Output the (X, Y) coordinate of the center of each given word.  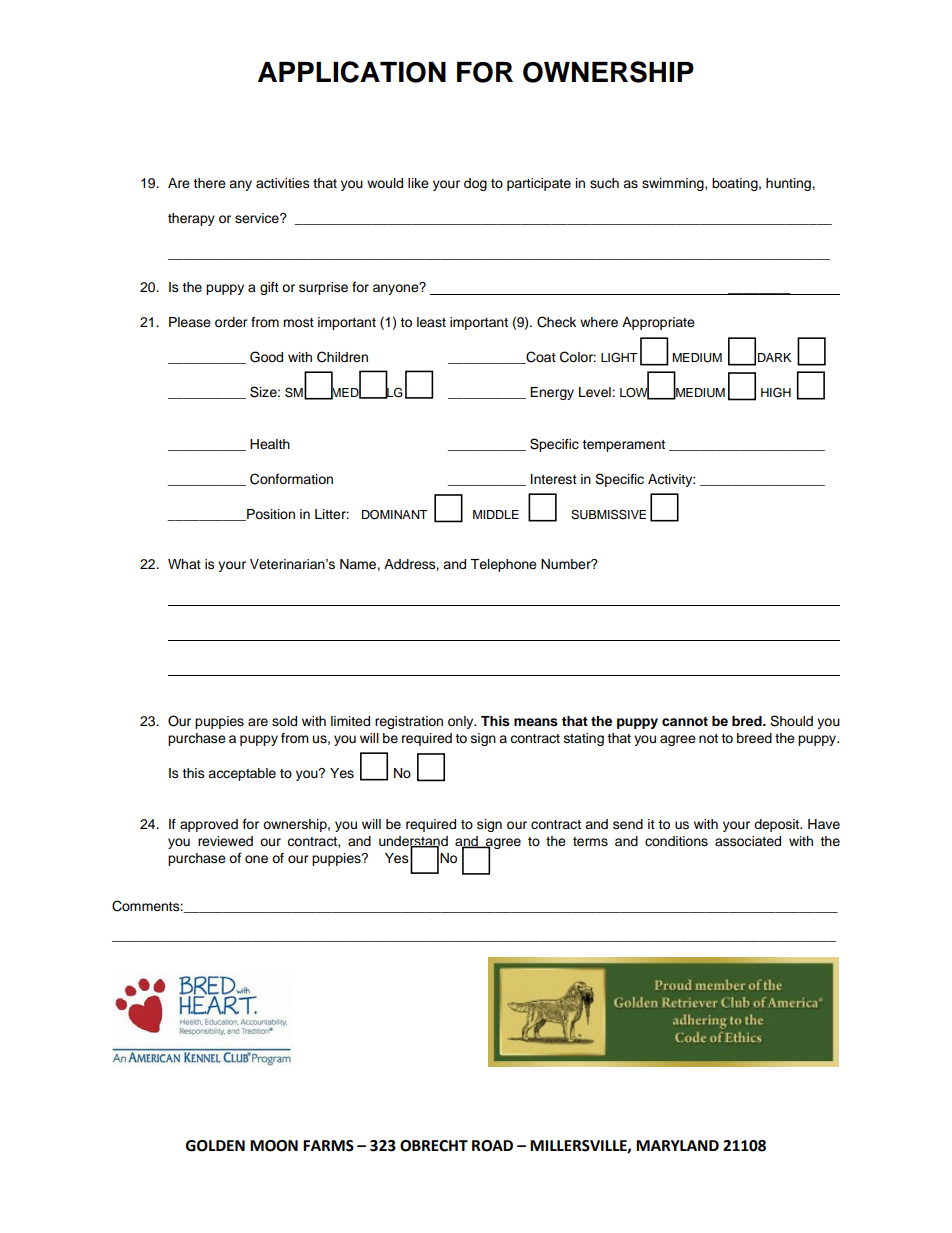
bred (748, 721)
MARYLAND (677, 1145)
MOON (274, 1146)
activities (283, 183)
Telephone (503, 565)
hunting (789, 184)
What (184, 564)
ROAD (492, 1146)
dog (475, 184)
